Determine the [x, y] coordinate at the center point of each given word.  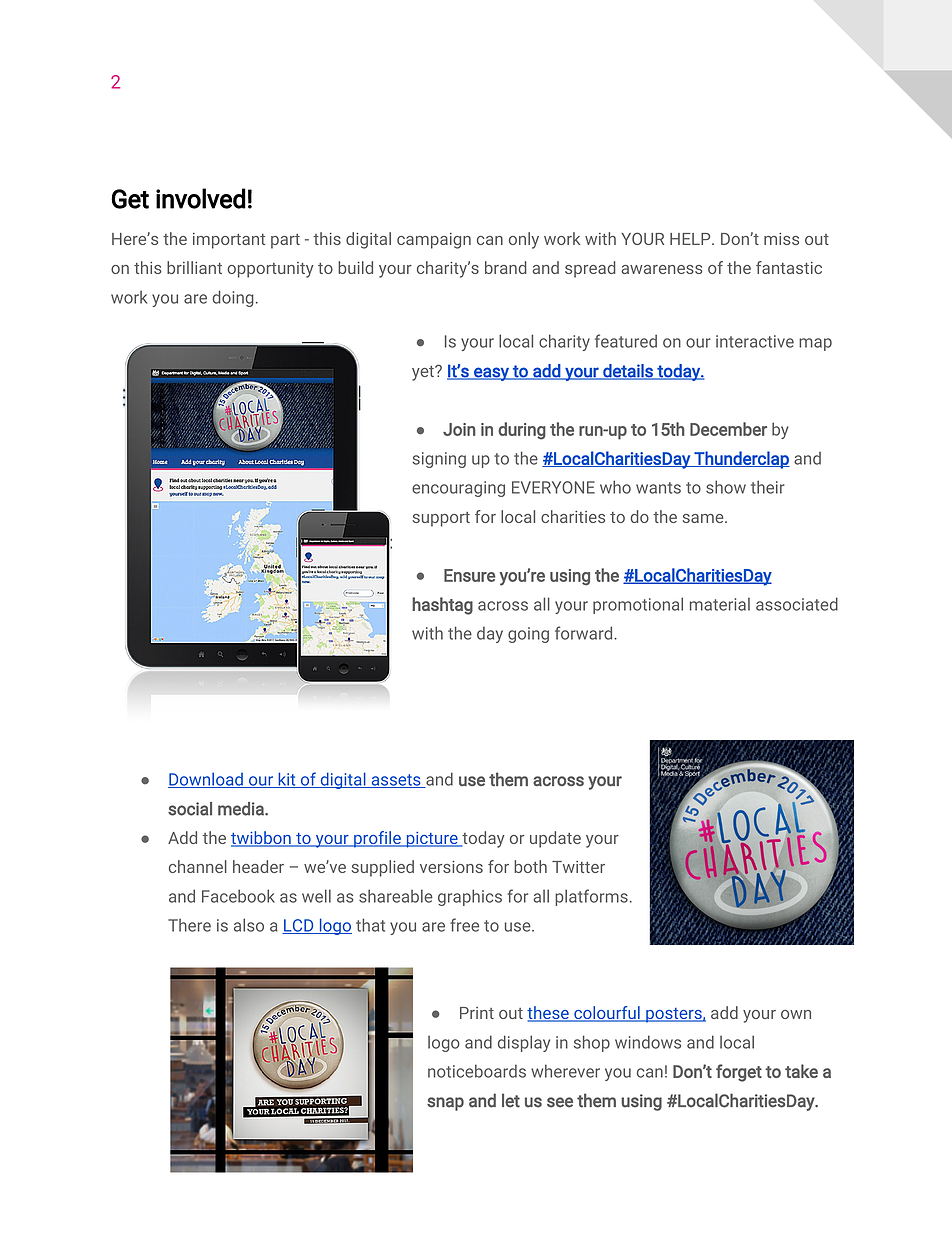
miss [781, 239]
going [528, 635]
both [530, 866]
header [258, 866]
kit [287, 780]
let [511, 1100]
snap [445, 1104]
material [720, 604]
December [728, 429]
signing [439, 460]
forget [739, 1073]
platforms [591, 897]
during [522, 431]
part [285, 241]
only [524, 240]
